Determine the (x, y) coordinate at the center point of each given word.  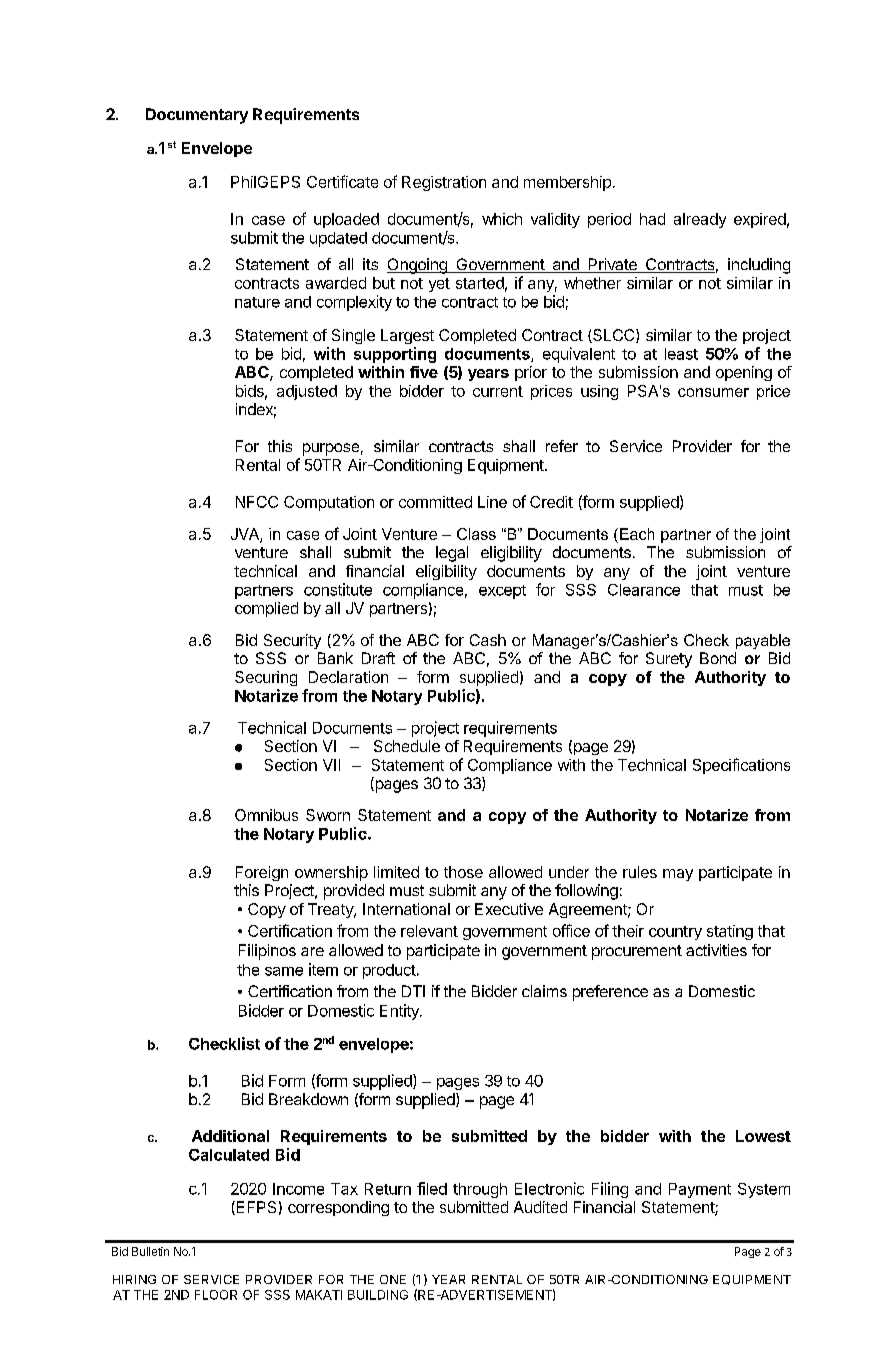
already (700, 220)
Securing (266, 678)
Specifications (741, 766)
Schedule (407, 746)
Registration (444, 183)
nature (257, 302)
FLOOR (216, 1295)
